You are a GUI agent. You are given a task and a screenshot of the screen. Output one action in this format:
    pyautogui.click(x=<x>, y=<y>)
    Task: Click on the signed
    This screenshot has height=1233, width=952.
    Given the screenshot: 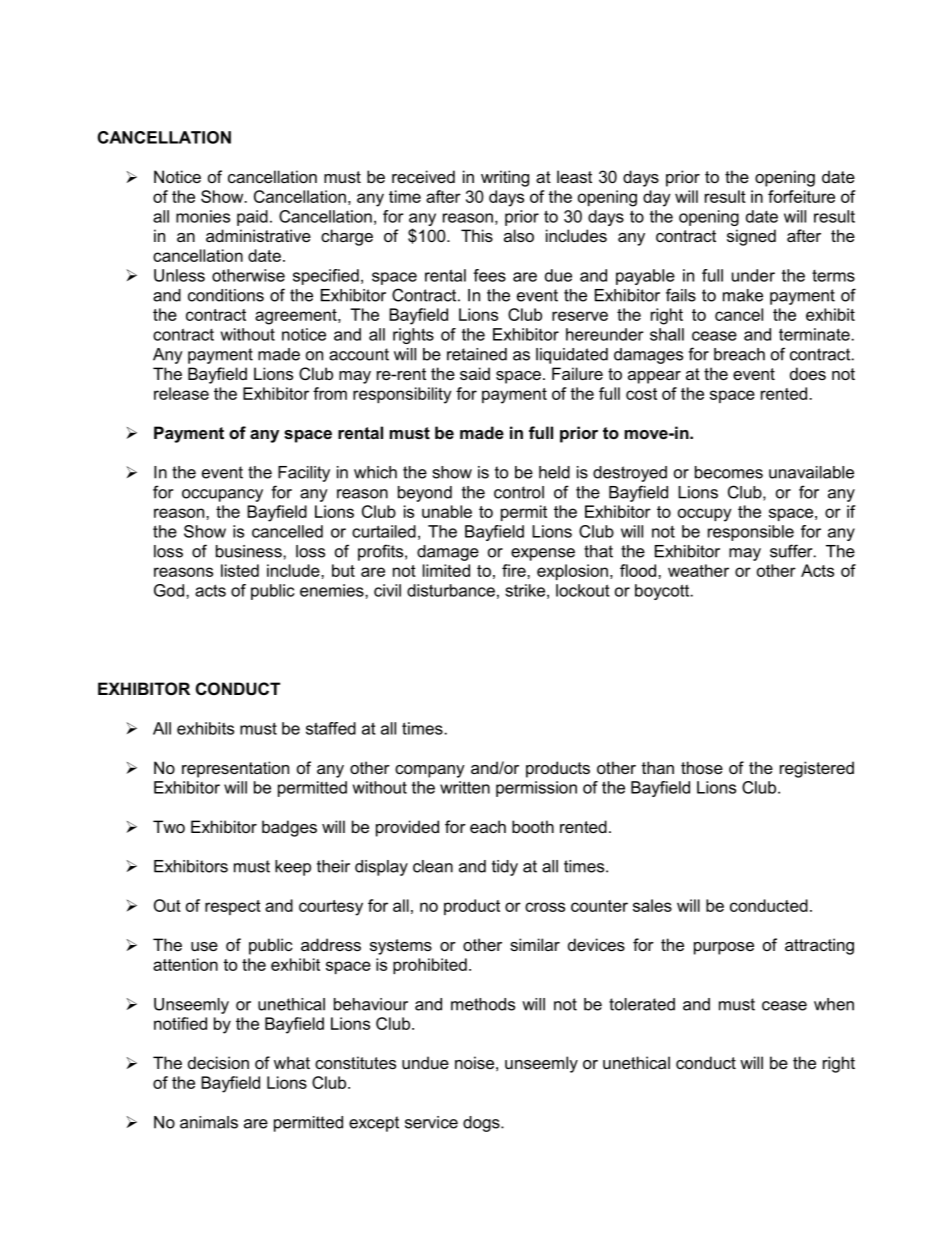 What is the action you would take?
    pyautogui.click(x=751, y=237)
